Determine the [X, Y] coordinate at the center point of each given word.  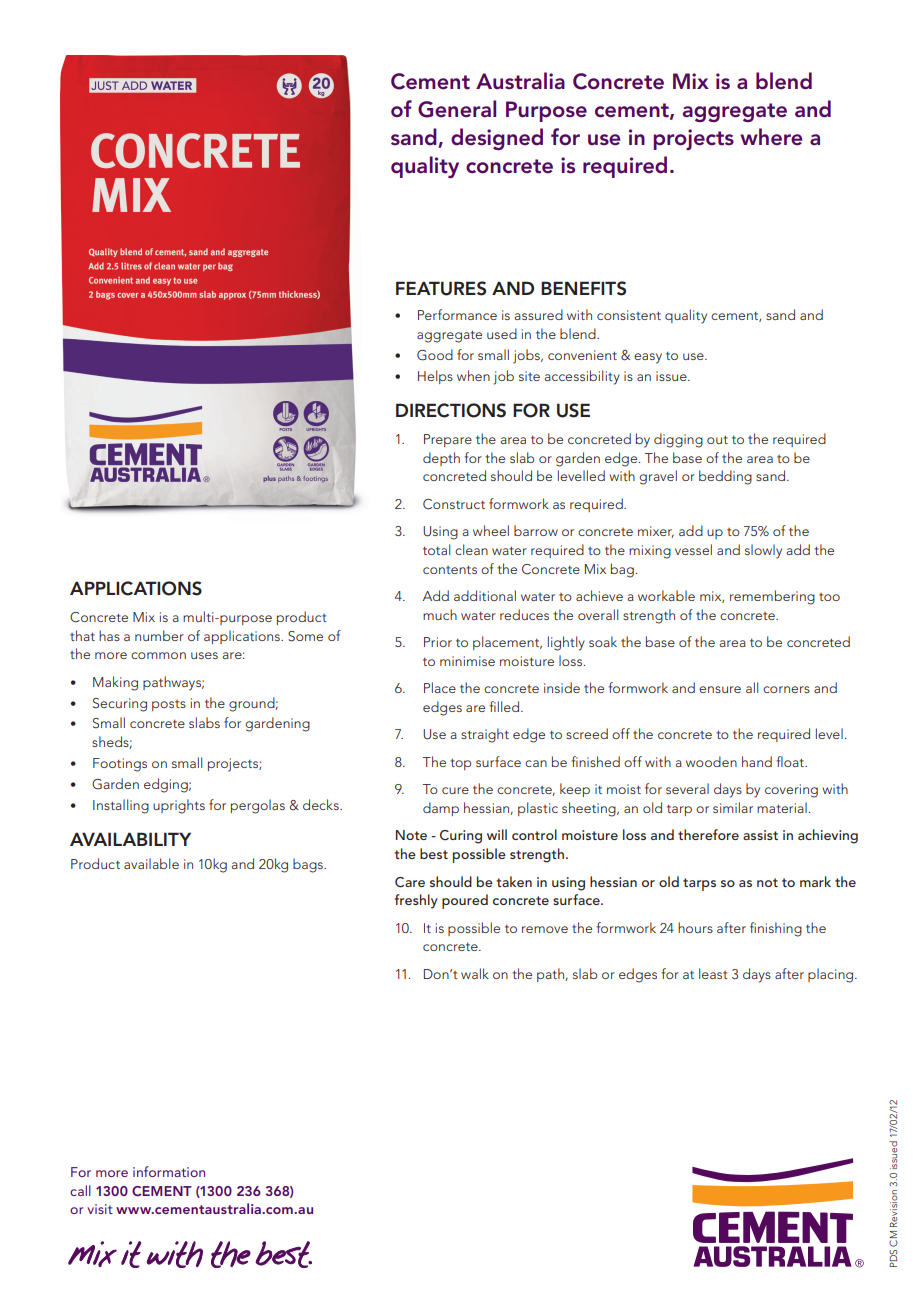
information [169, 1171]
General [457, 109]
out [717, 439]
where [771, 137]
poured [465, 901]
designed [497, 139]
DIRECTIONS [451, 410]
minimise [467, 661]
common [158, 655]
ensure [720, 689]
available [151, 863]
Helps [435, 377]
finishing [776, 929]
